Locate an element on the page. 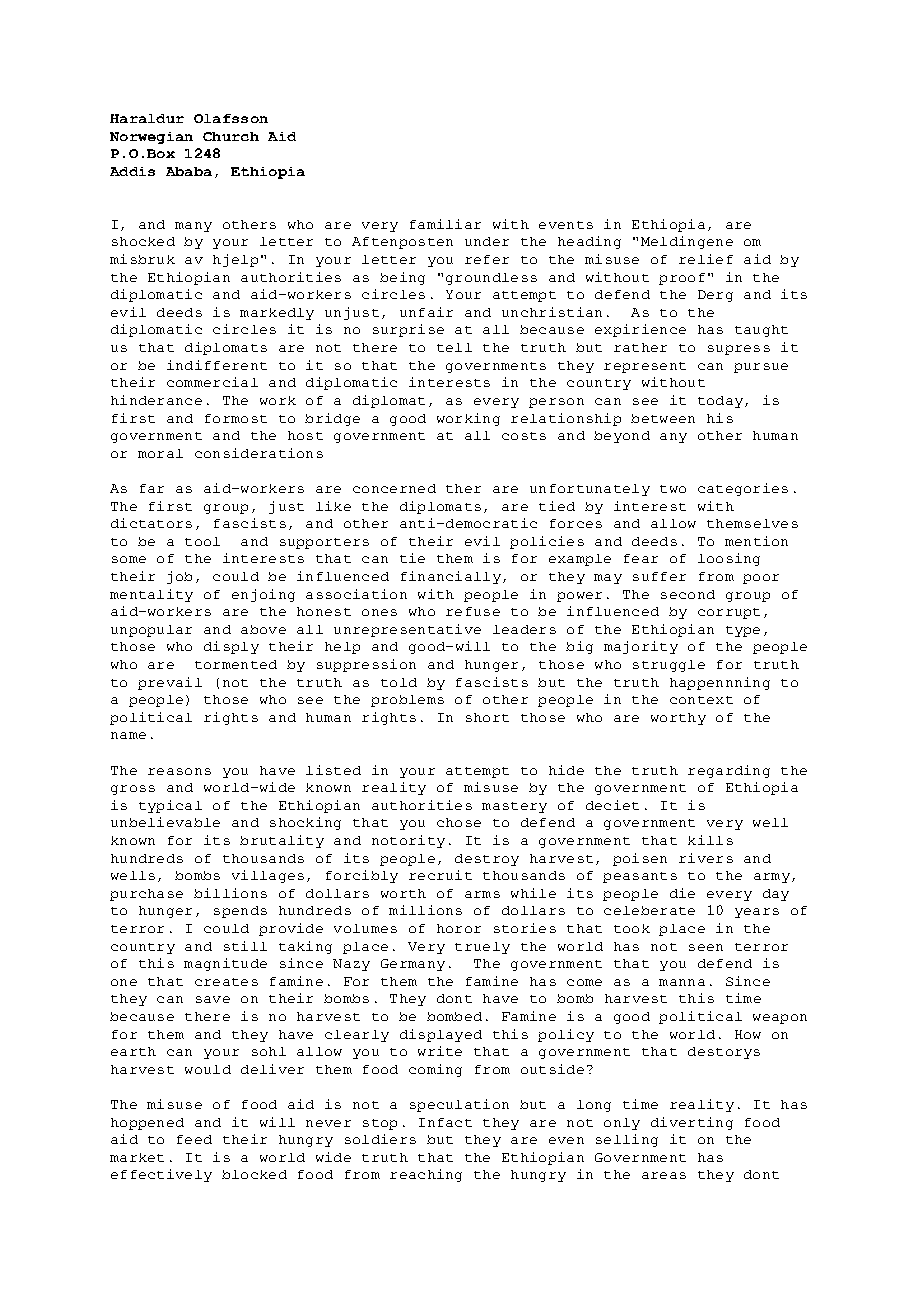 Image resolution: width=924 pixels, height=1308 pixels. refuse is located at coordinates (473, 611).
